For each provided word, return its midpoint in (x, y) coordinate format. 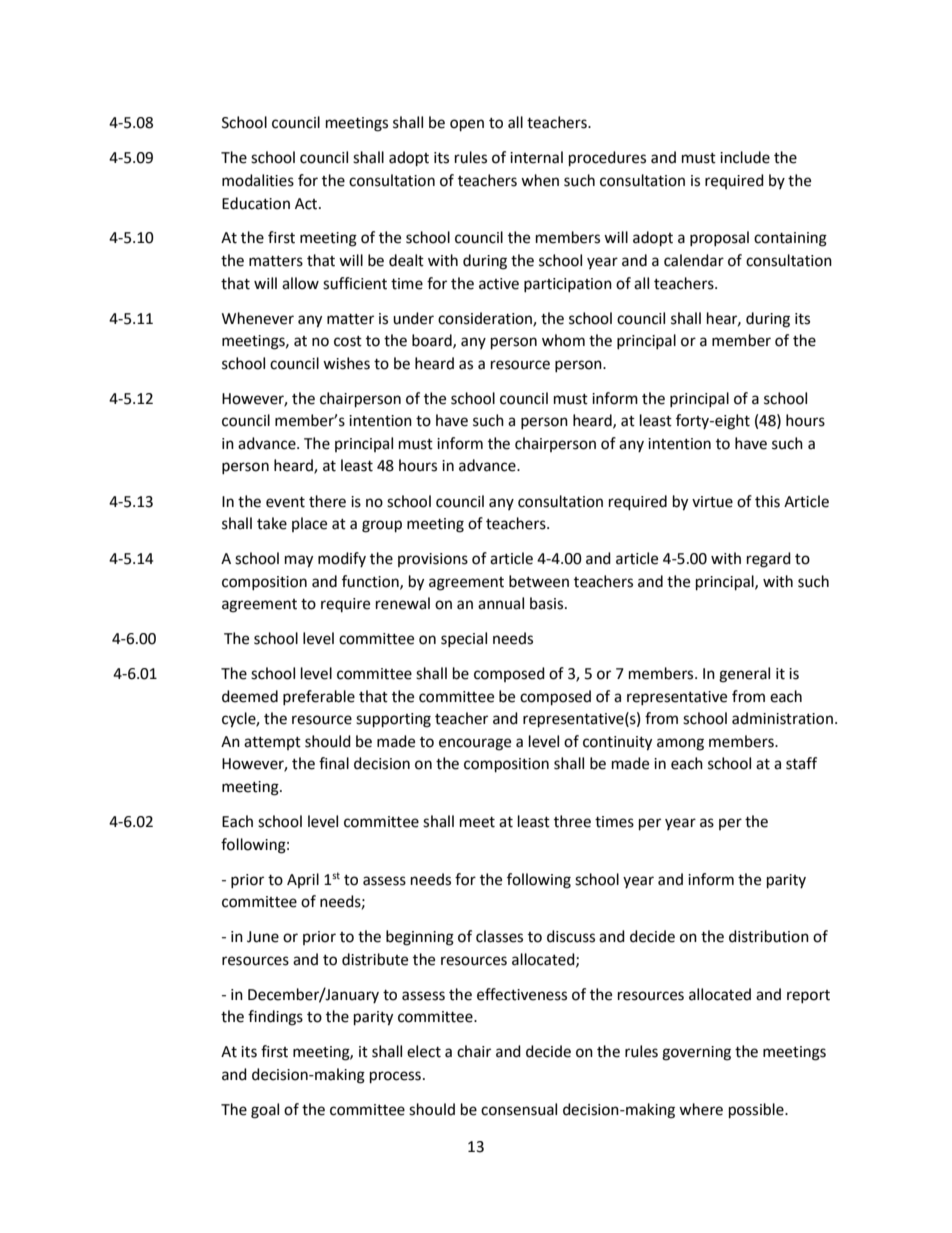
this (767, 501)
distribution (769, 936)
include (745, 157)
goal (265, 1111)
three (572, 821)
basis (548, 603)
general (744, 675)
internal (536, 157)
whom (563, 340)
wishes (346, 363)
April (303, 880)
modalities (258, 180)
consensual (519, 1109)
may (299, 561)
